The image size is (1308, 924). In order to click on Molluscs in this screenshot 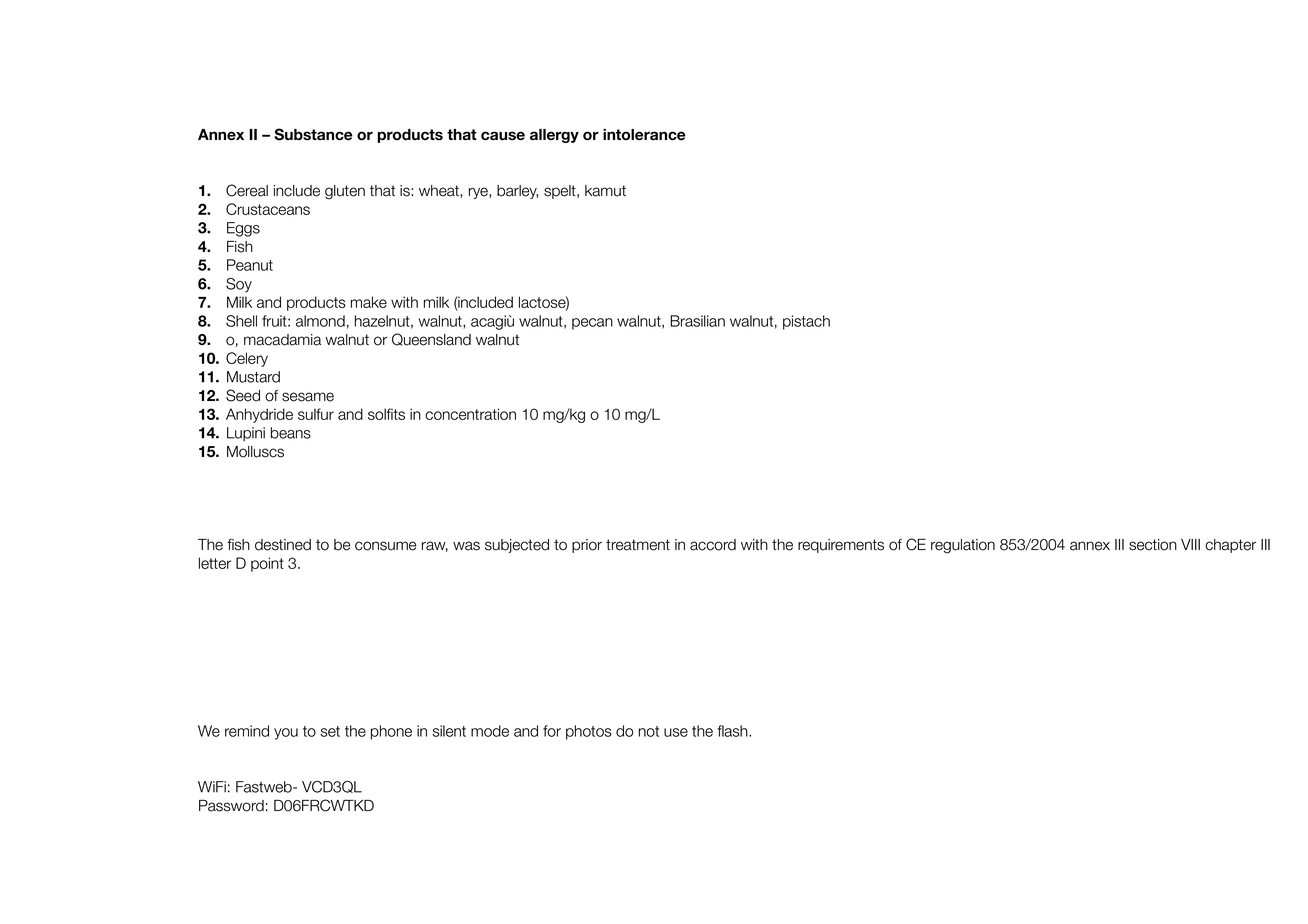, I will do `click(255, 452)`.
